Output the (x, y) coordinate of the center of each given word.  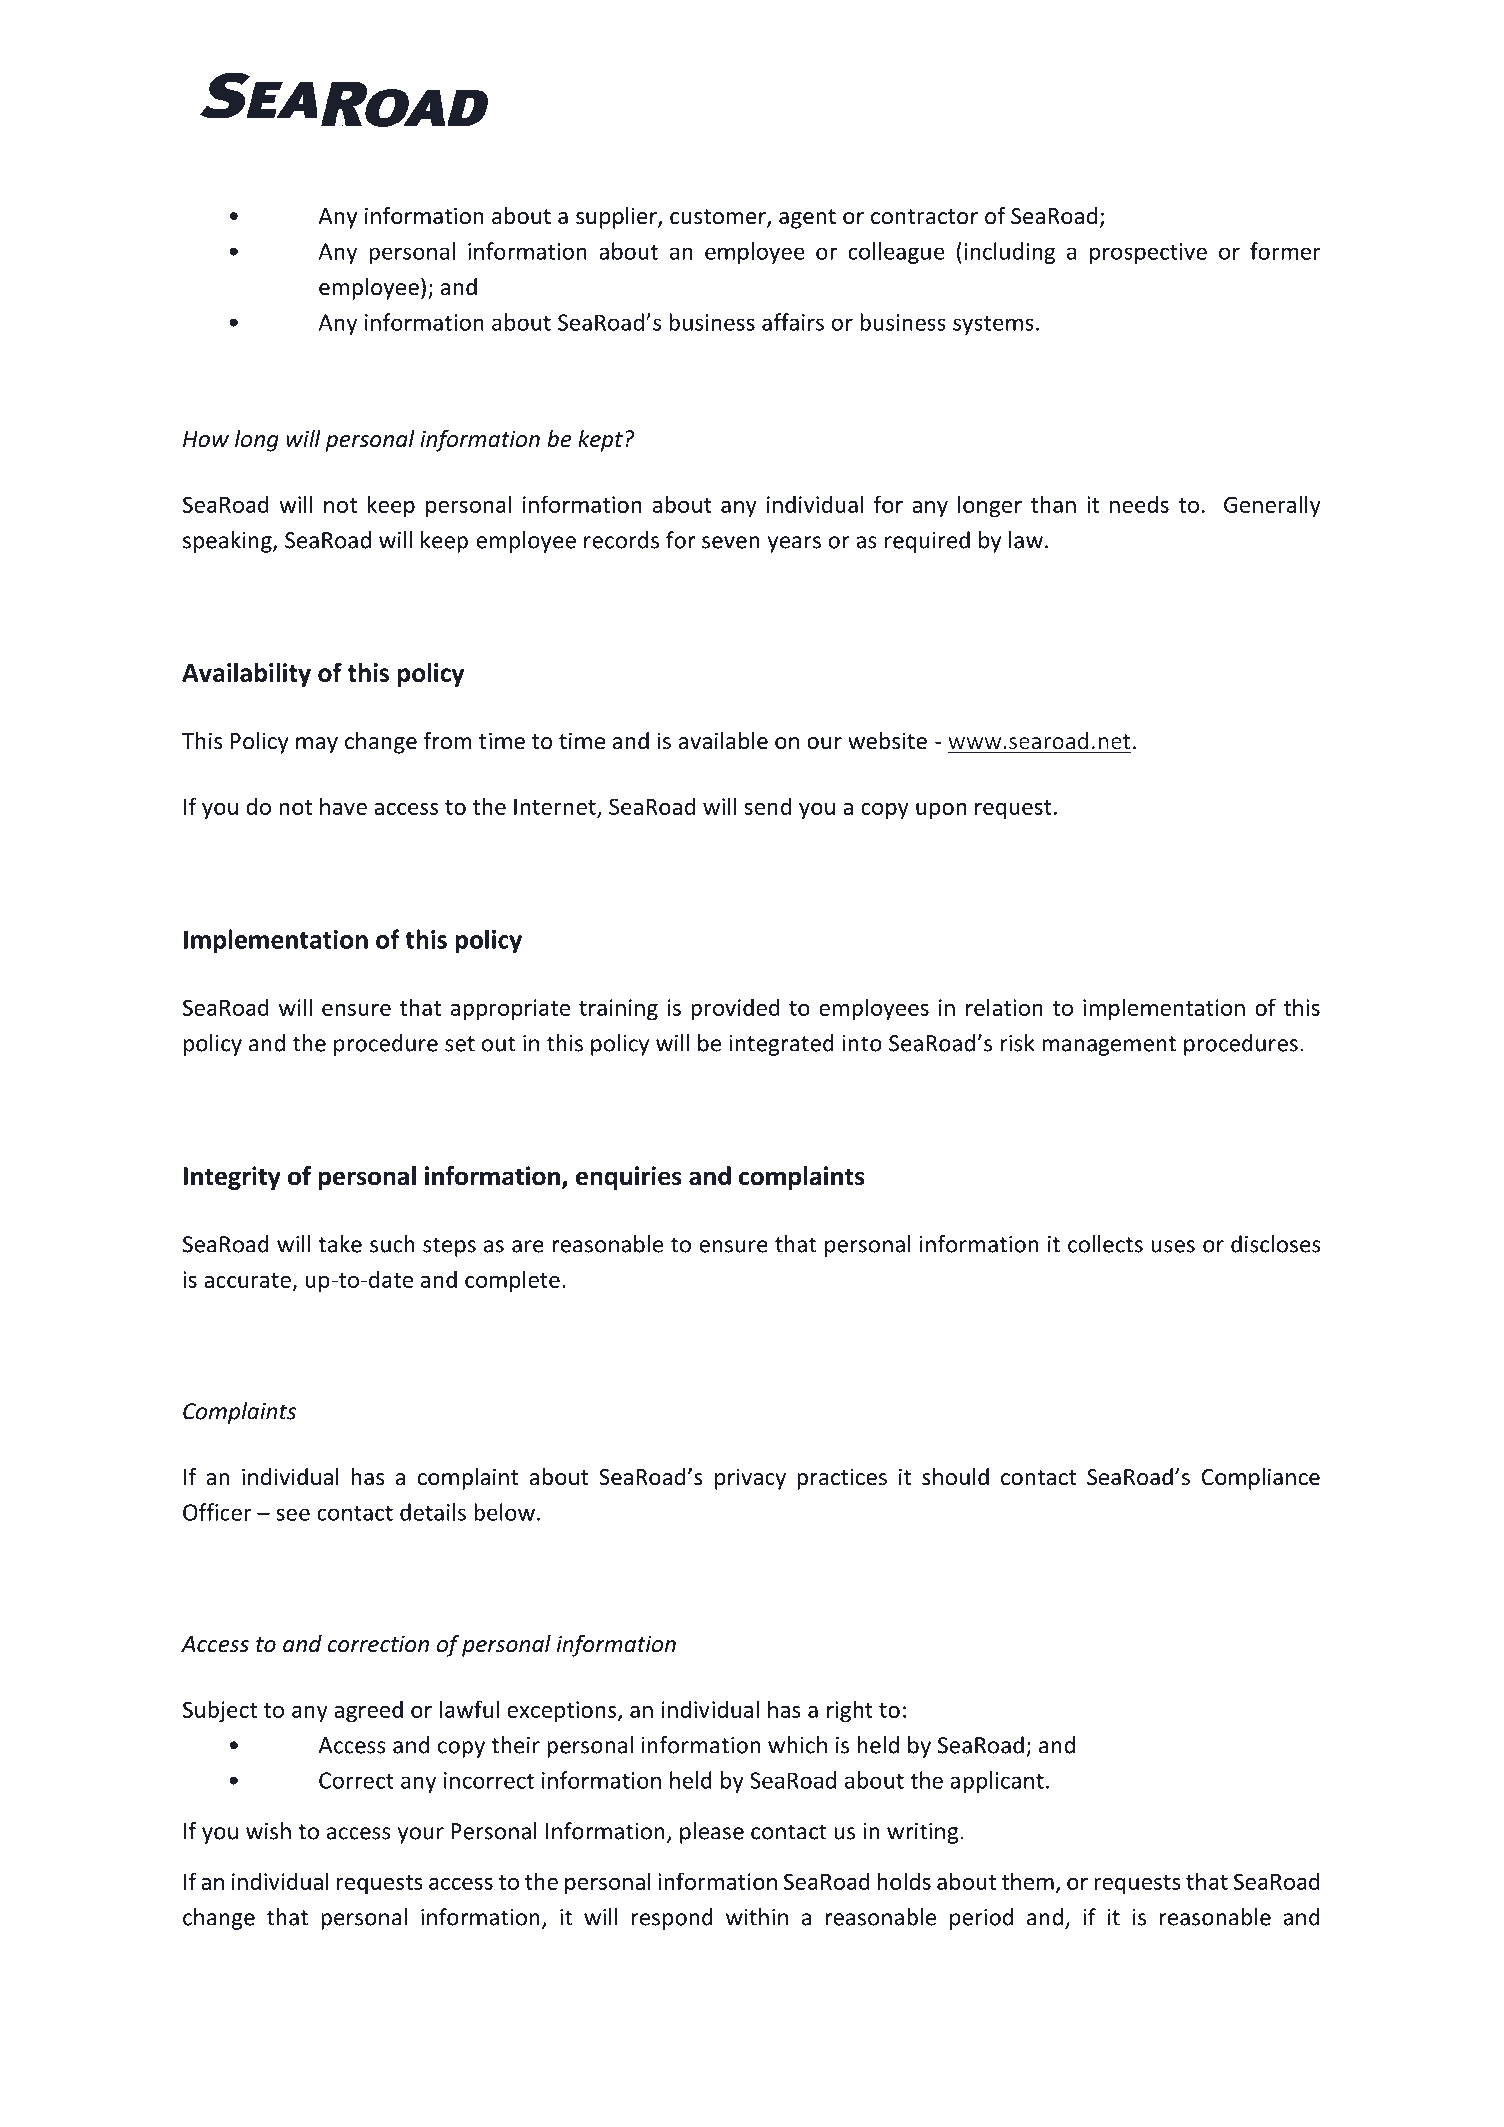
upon (941, 811)
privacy (750, 1479)
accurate (247, 1280)
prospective (1148, 253)
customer (719, 218)
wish (268, 1831)
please (712, 1833)
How (206, 439)
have (343, 806)
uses (1173, 1246)
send (767, 806)
